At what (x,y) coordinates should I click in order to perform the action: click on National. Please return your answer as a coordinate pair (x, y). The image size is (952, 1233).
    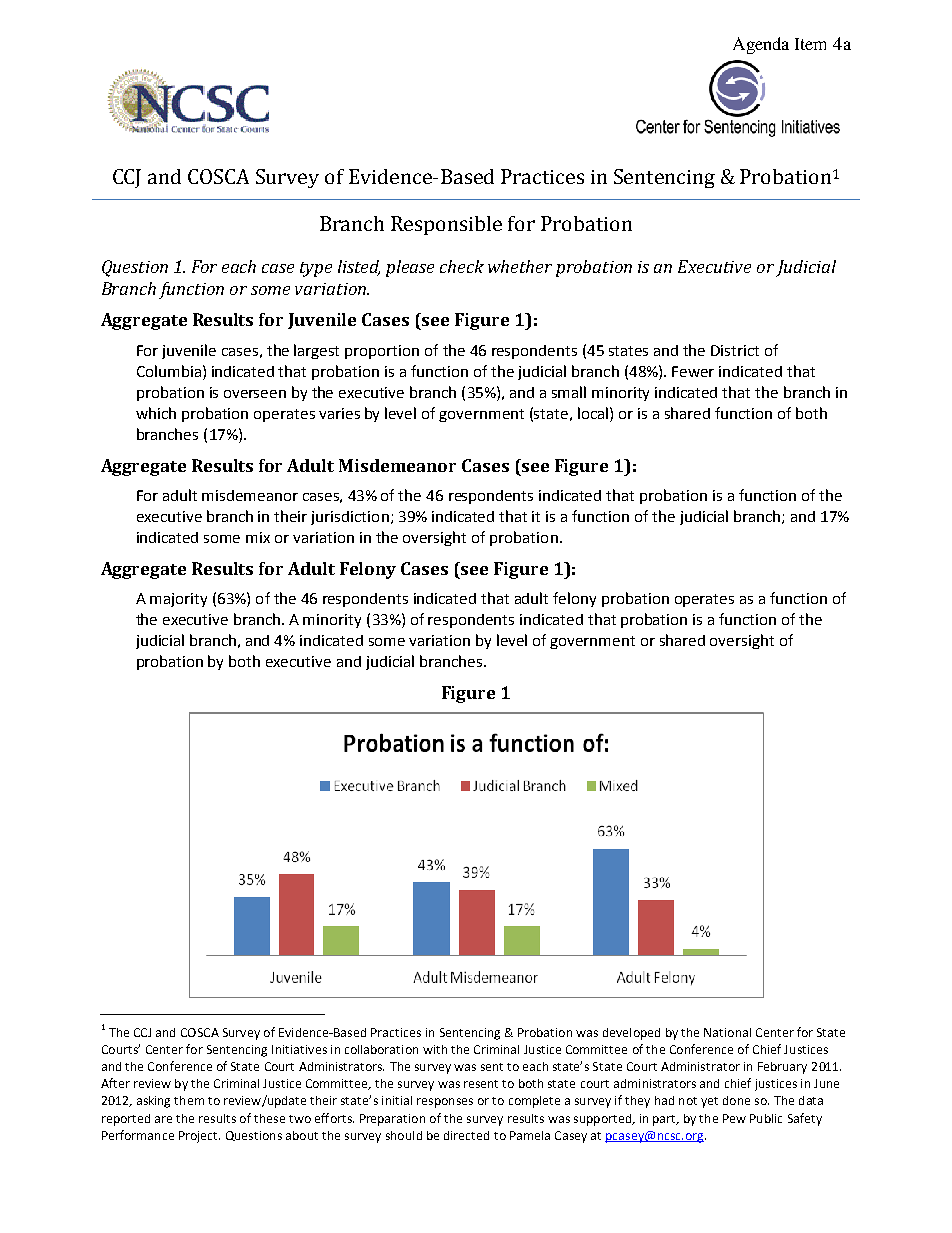
    Looking at the image, I should click on (727, 1032).
